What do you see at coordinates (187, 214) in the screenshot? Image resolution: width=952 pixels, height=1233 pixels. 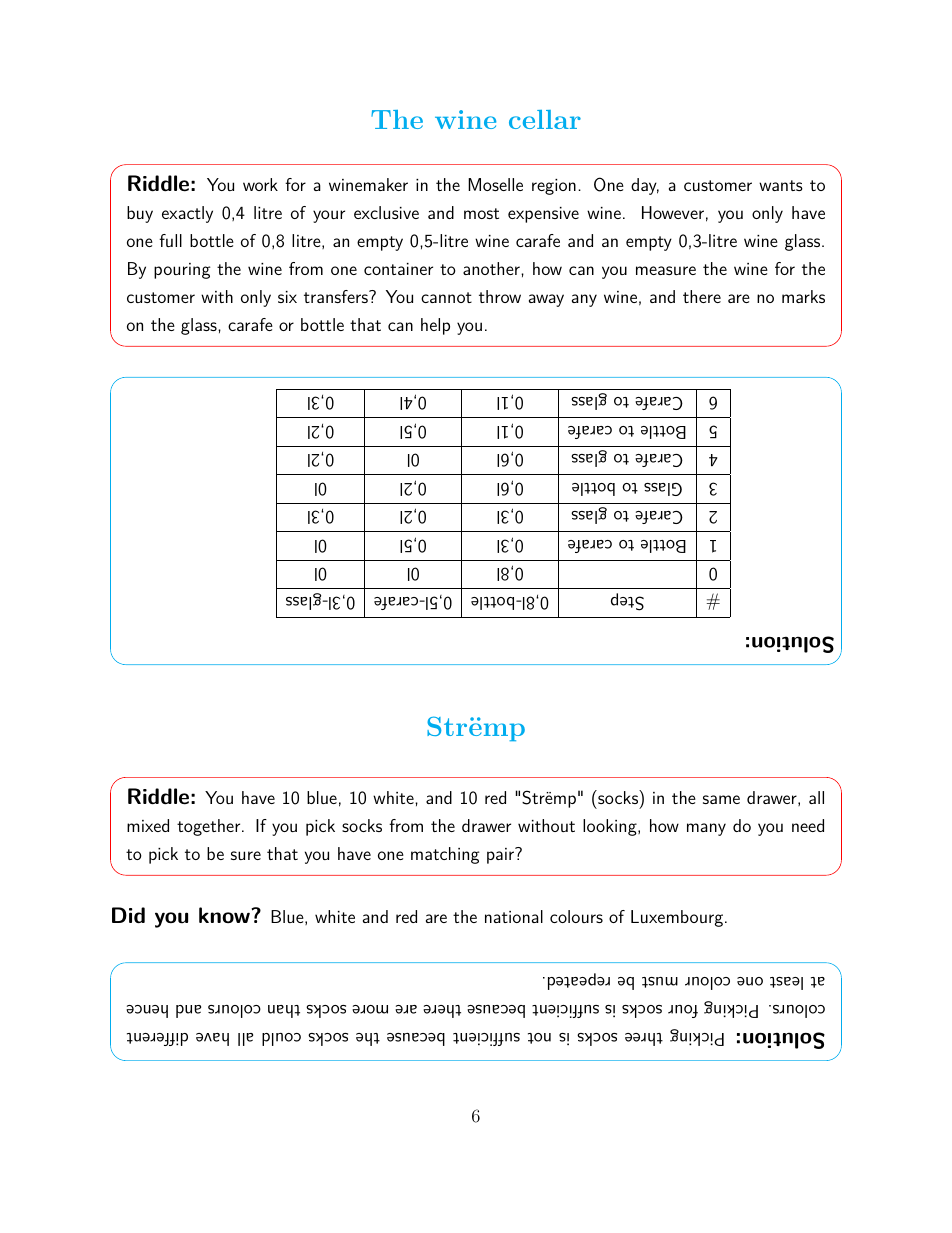 I see `exactly` at bounding box center [187, 214].
